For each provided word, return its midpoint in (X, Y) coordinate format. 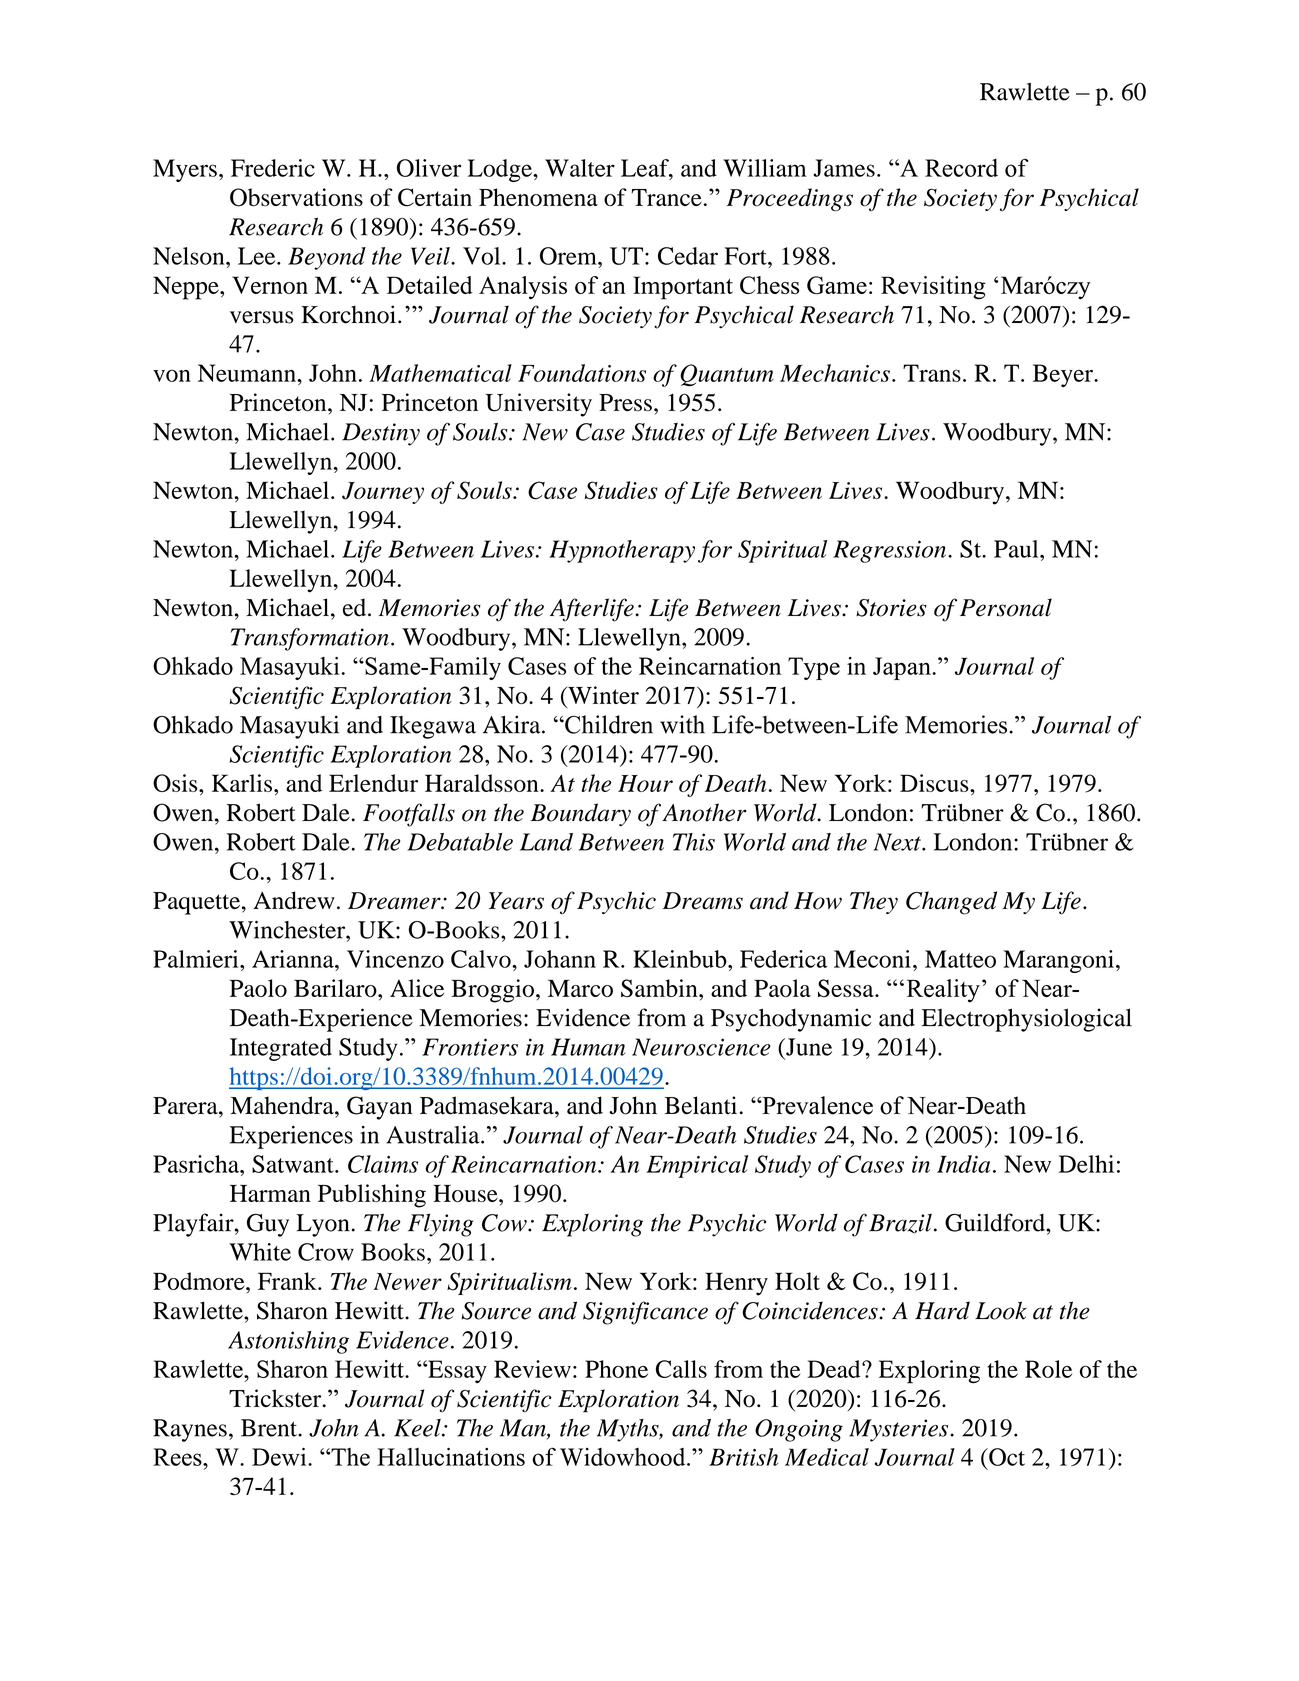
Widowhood (624, 1457)
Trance (667, 197)
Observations (296, 197)
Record (961, 168)
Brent (270, 1428)
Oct (1006, 1457)
